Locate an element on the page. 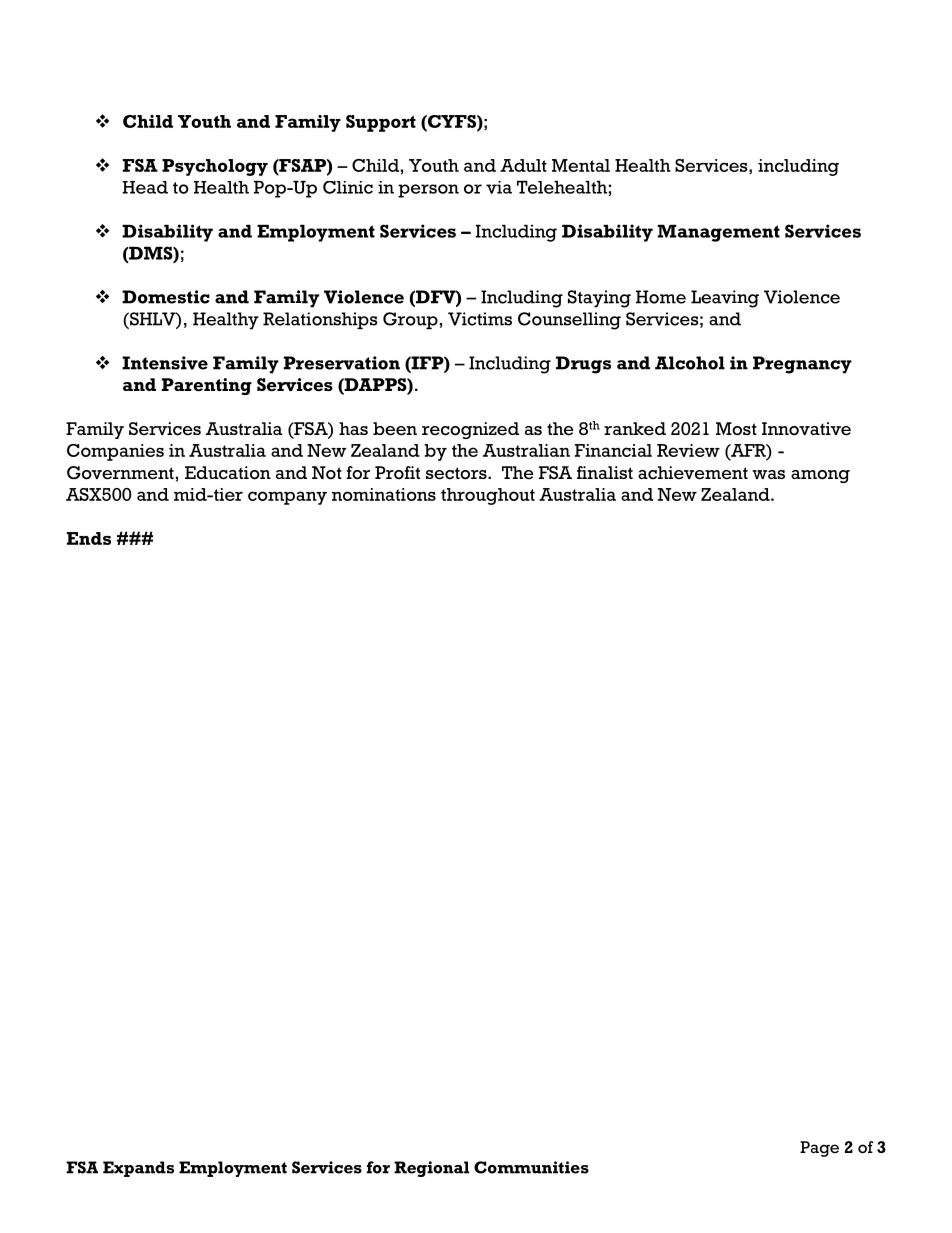 This image has width=952, height=1233. was is located at coordinates (768, 474).
